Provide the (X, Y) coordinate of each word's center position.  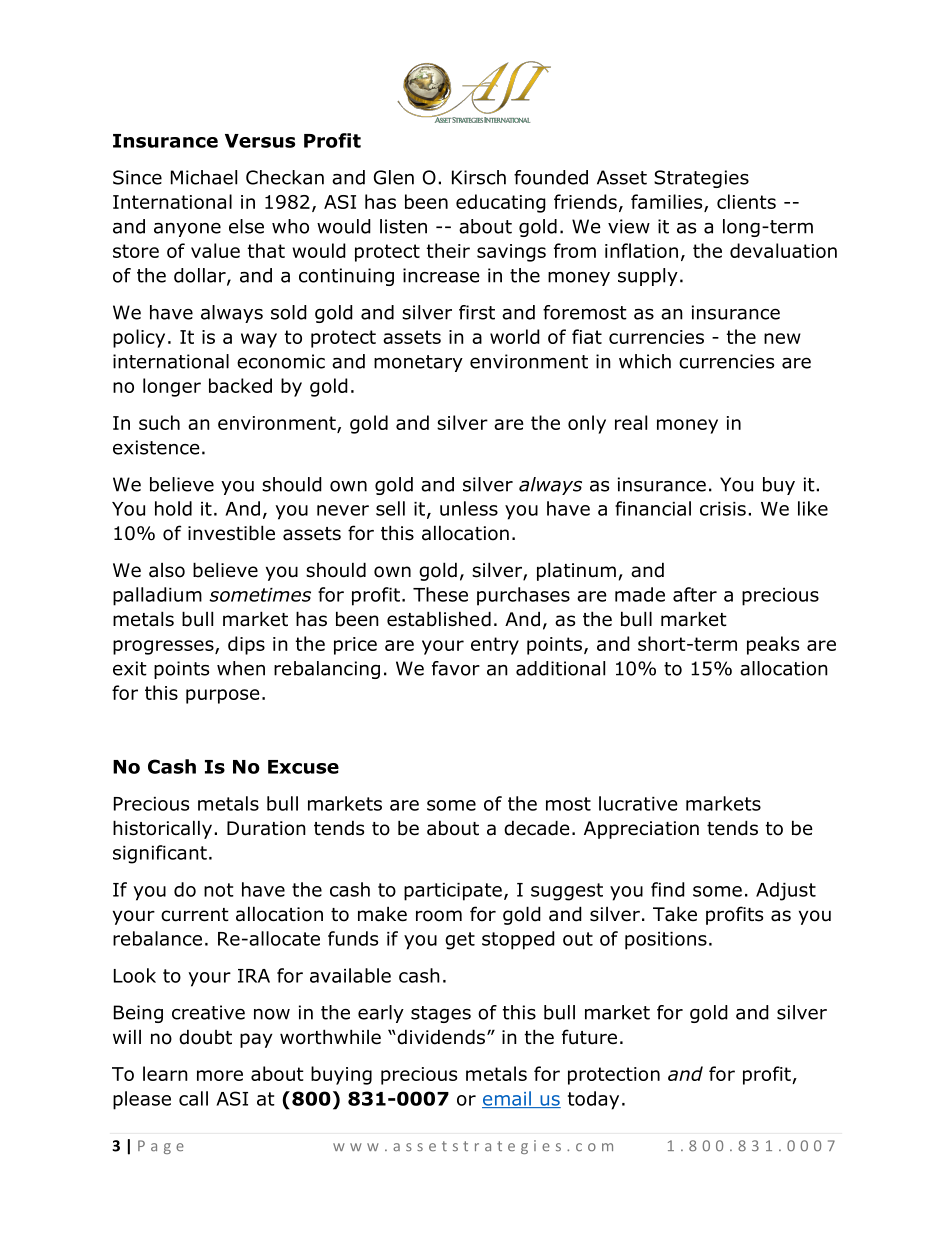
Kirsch (479, 177)
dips (246, 645)
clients (746, 201)
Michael (204, 177)
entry (495, 646)
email (507, 1099)
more (220, 1075)
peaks (773, 645)
